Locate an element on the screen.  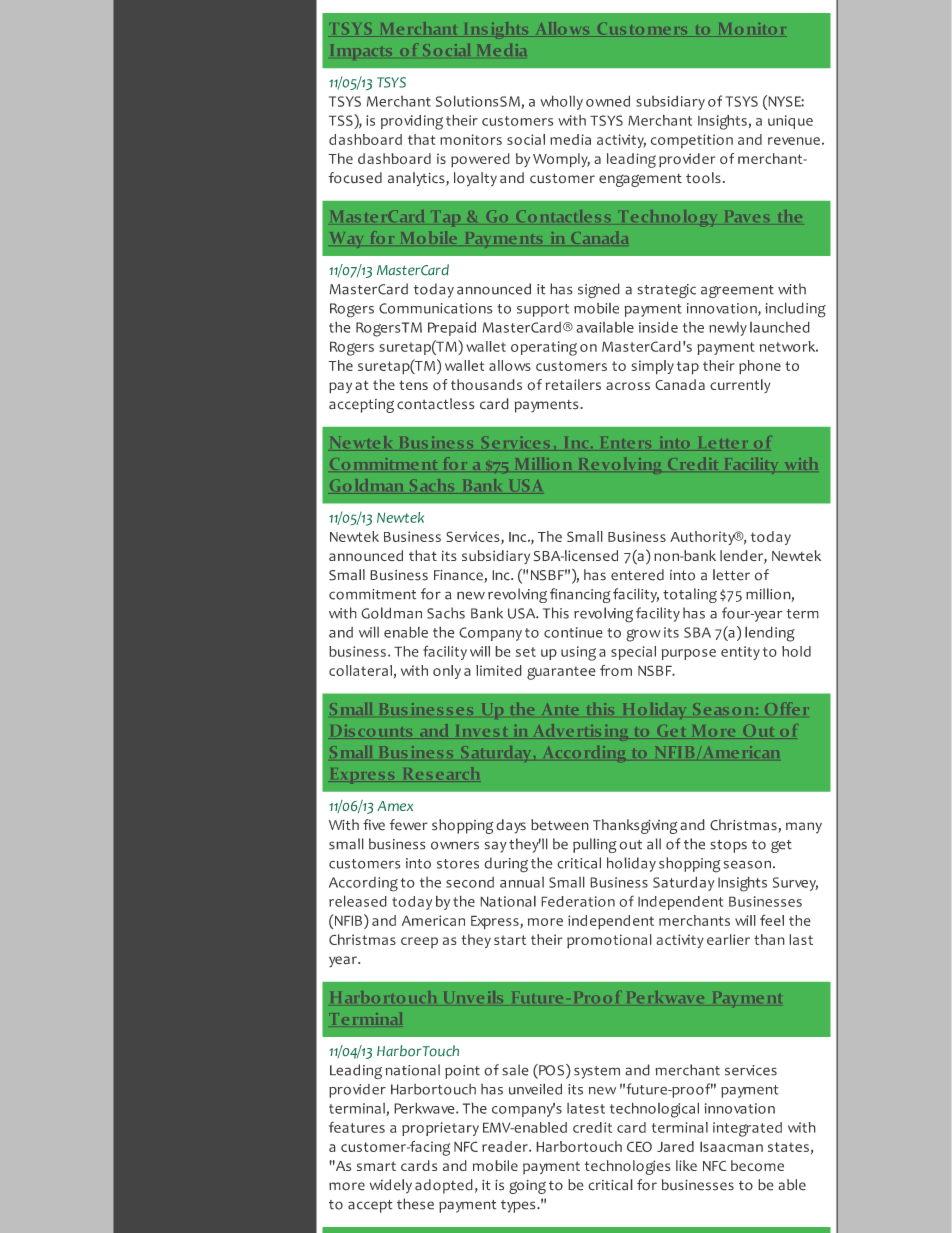
unique is located at coordinates (790, 122).
